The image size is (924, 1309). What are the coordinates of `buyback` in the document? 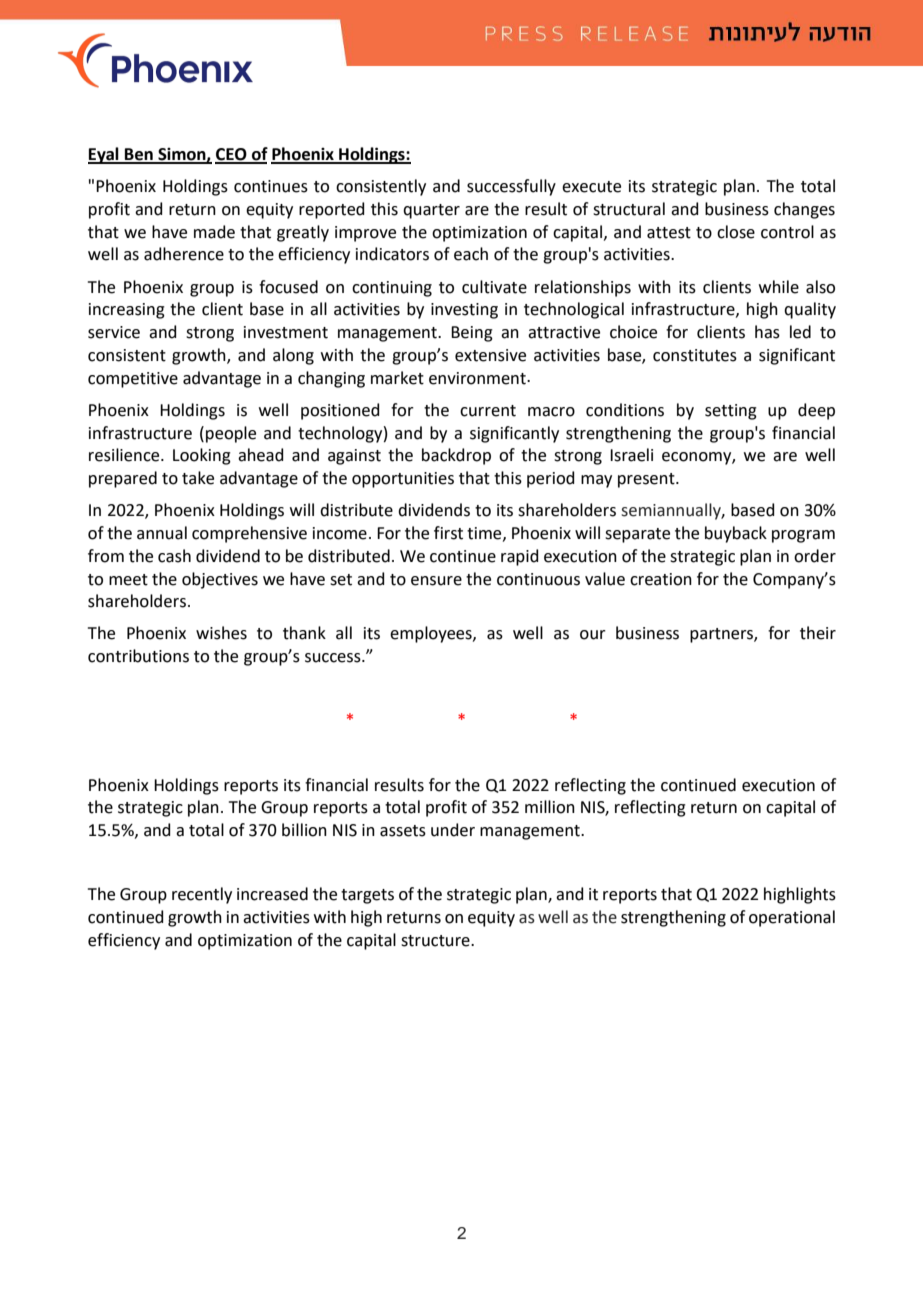 It's located at (736, 534).
